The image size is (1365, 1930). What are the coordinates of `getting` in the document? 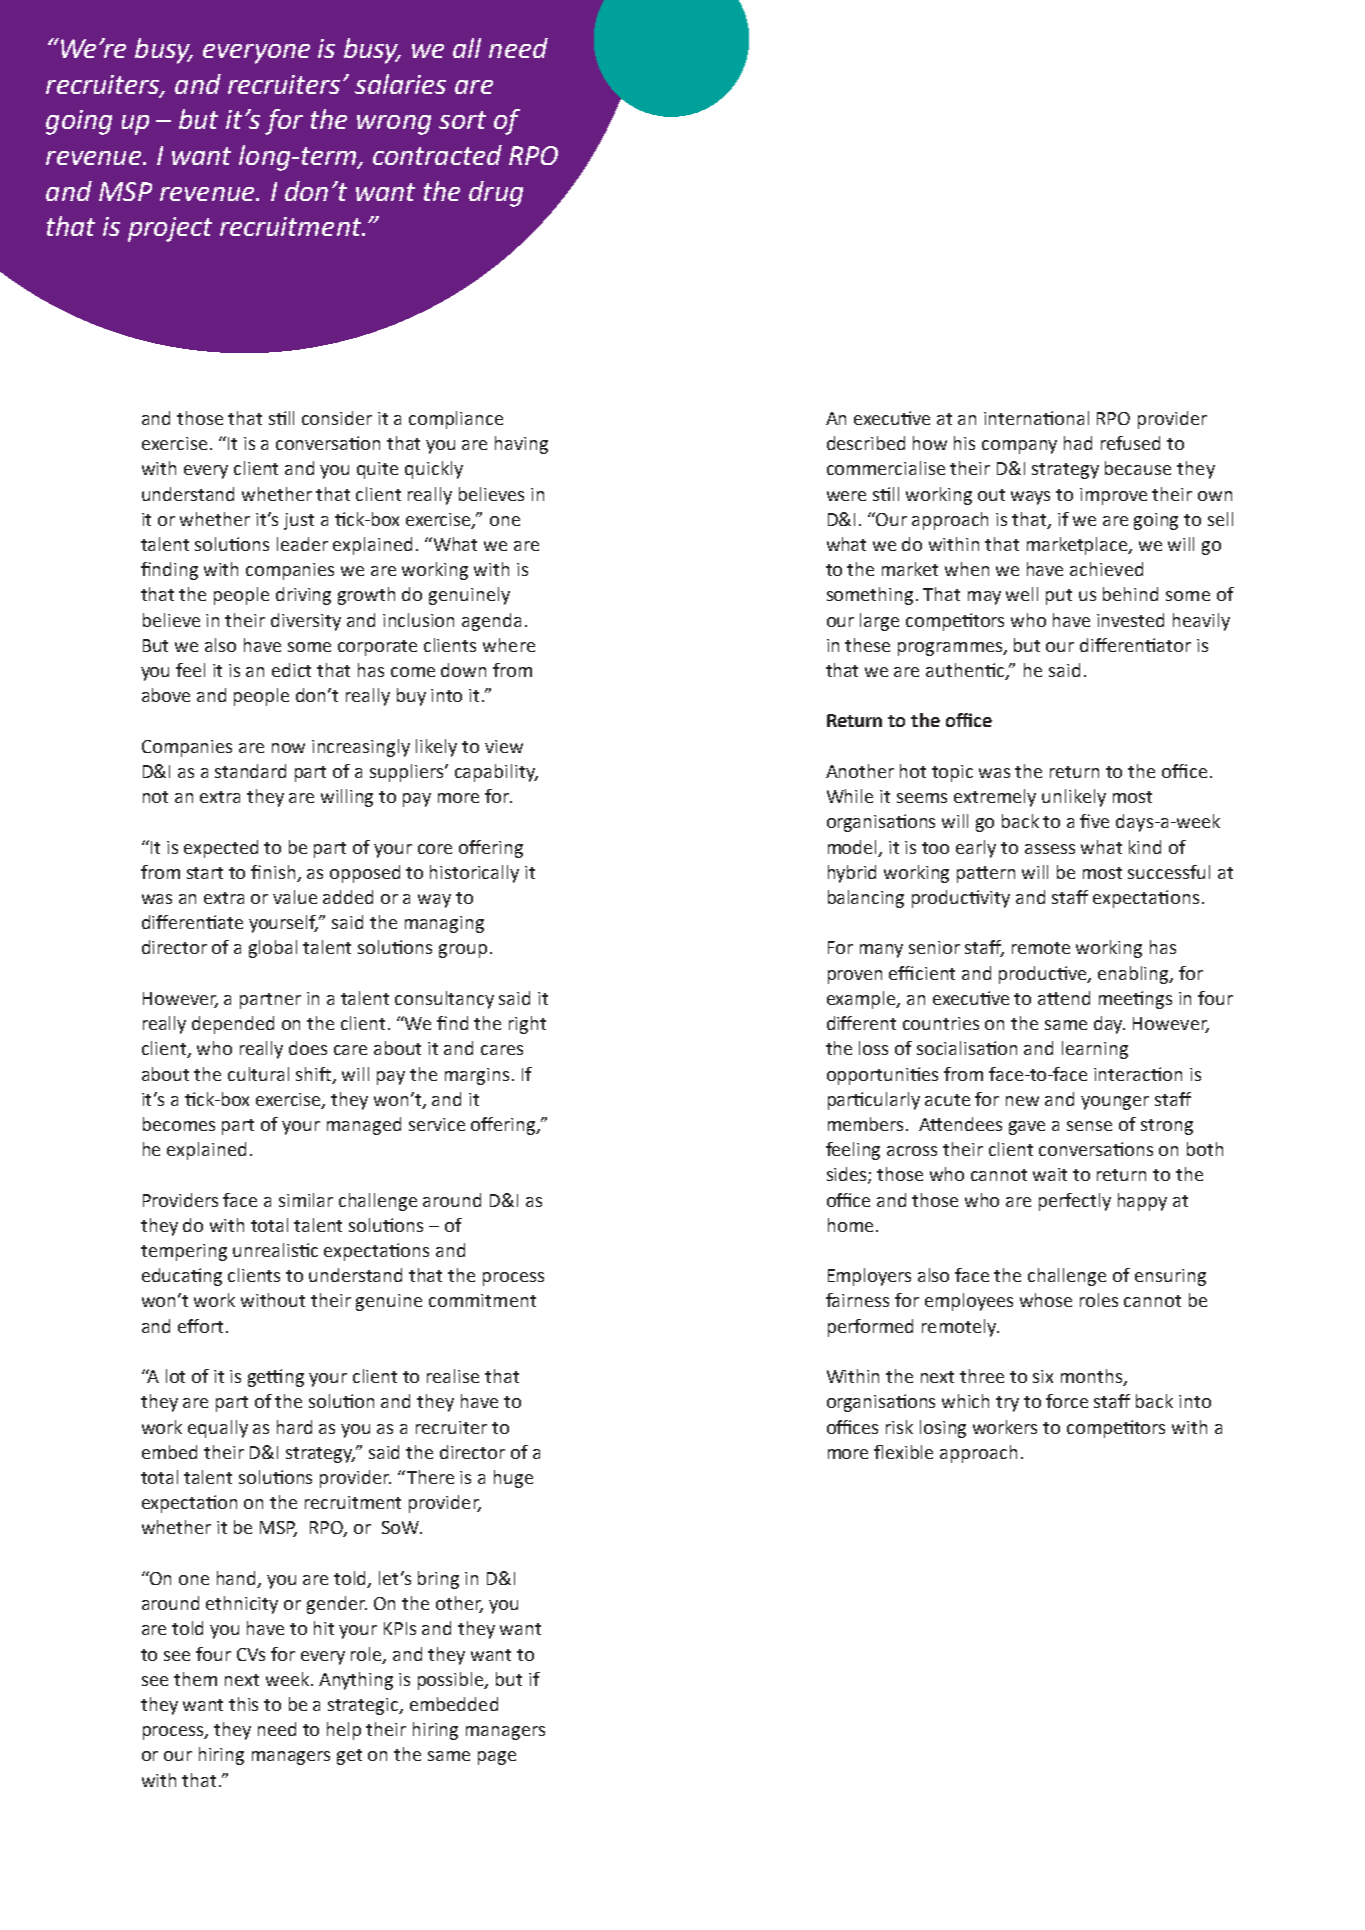 It's located at (276, 1378).
